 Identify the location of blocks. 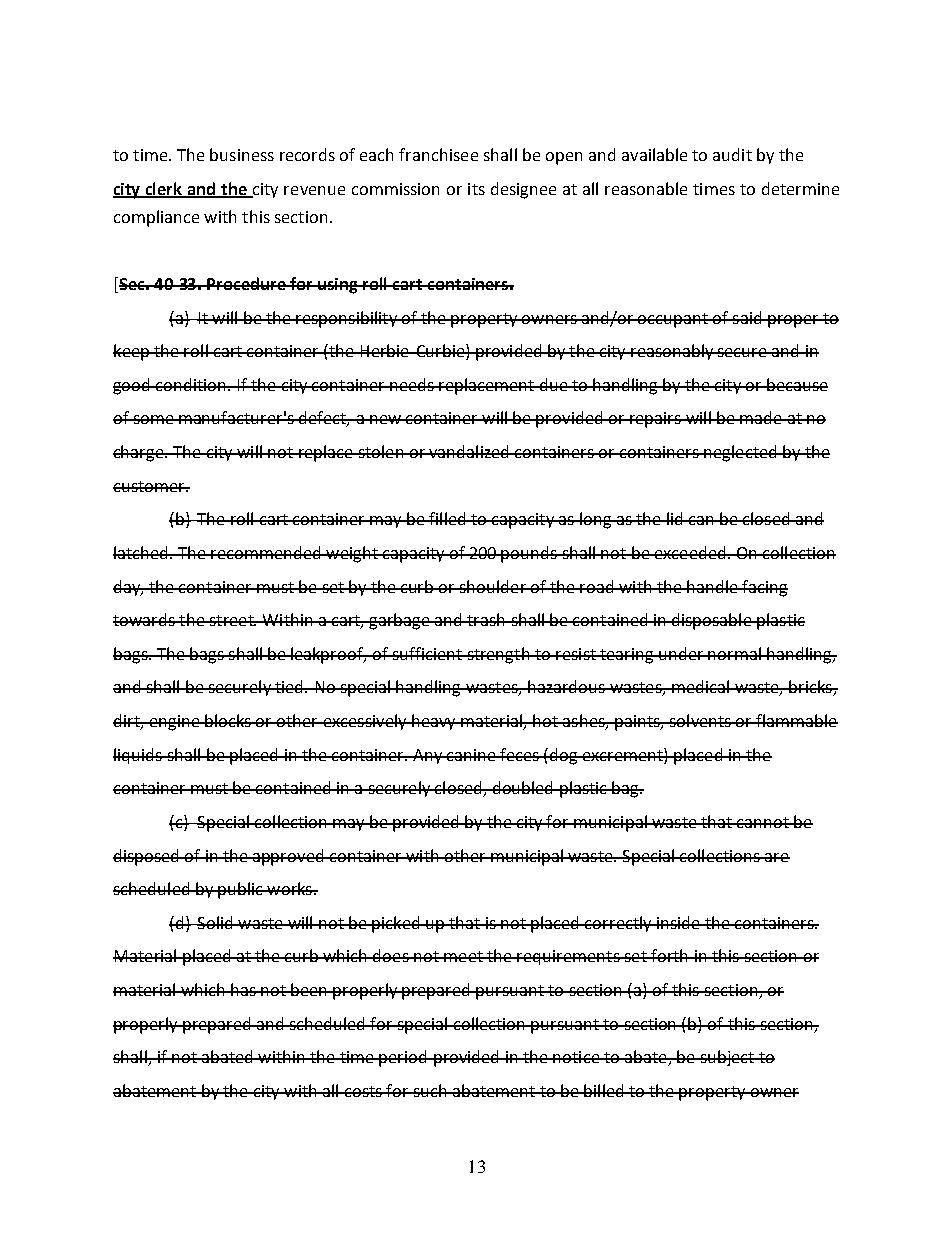
(228, 720).
